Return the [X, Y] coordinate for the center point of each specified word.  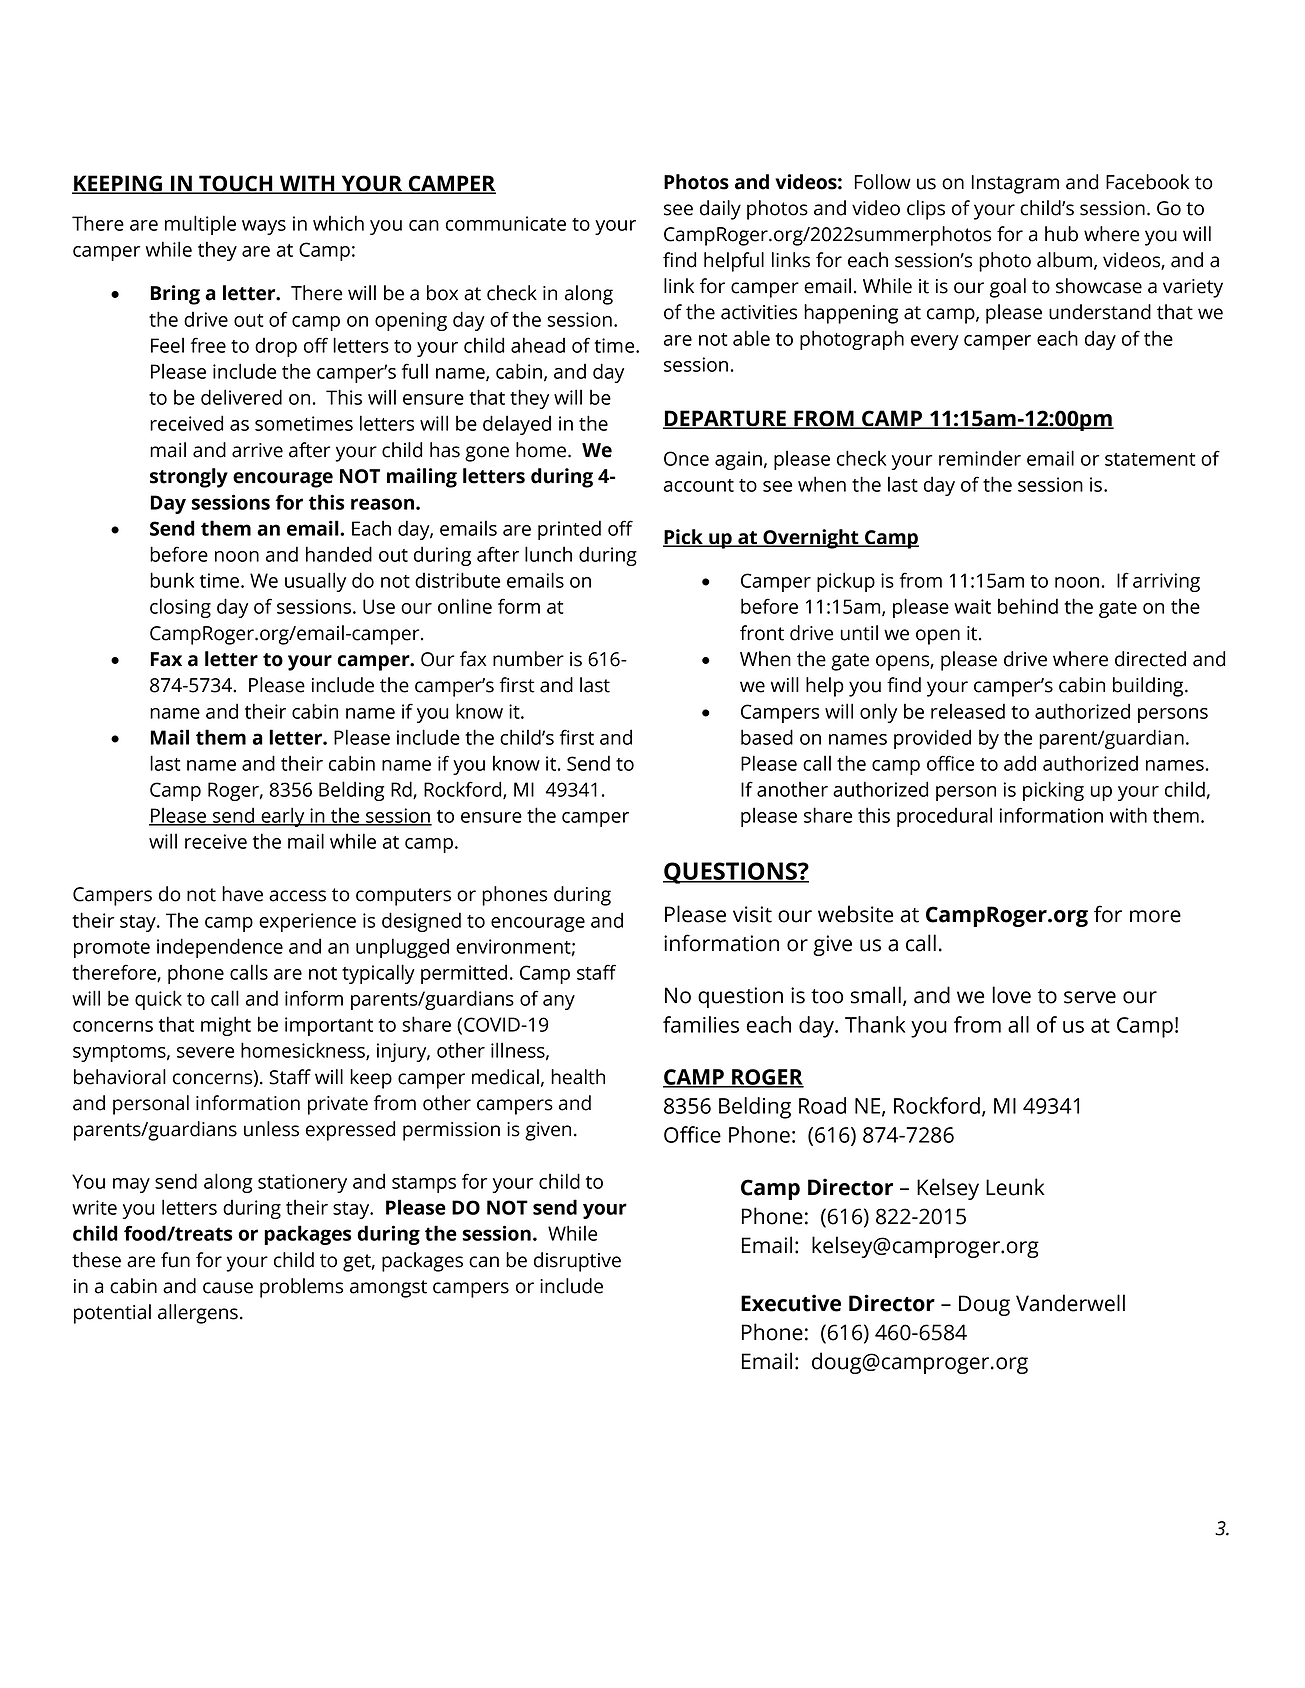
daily [720, 210]
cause [228, 1288]
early [283, 817]
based [767, 737]
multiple [200, 225]
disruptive [577, 1262]
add [1020, 763]
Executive [791, 1303]
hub [1061, 234]
